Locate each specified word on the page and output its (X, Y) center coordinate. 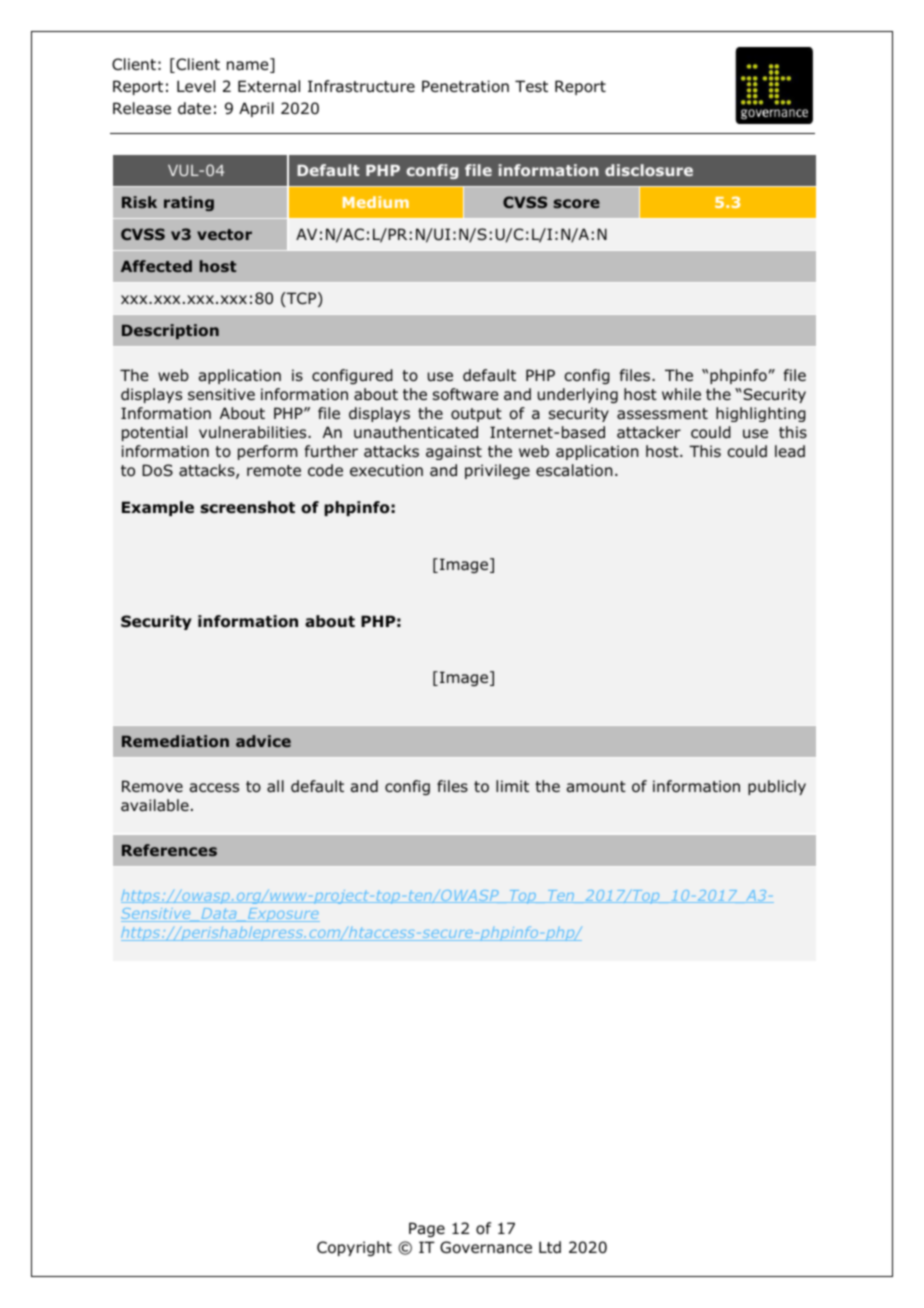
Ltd (550, 1247)
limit (512, 786)
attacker (649, 432)
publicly (777, 787)
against (454, 452)
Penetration (465, 86)
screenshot (247, 507)
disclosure (649, 170)
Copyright (354, 1248)
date (194, 108)
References (169, 850)
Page (427, 1229)
